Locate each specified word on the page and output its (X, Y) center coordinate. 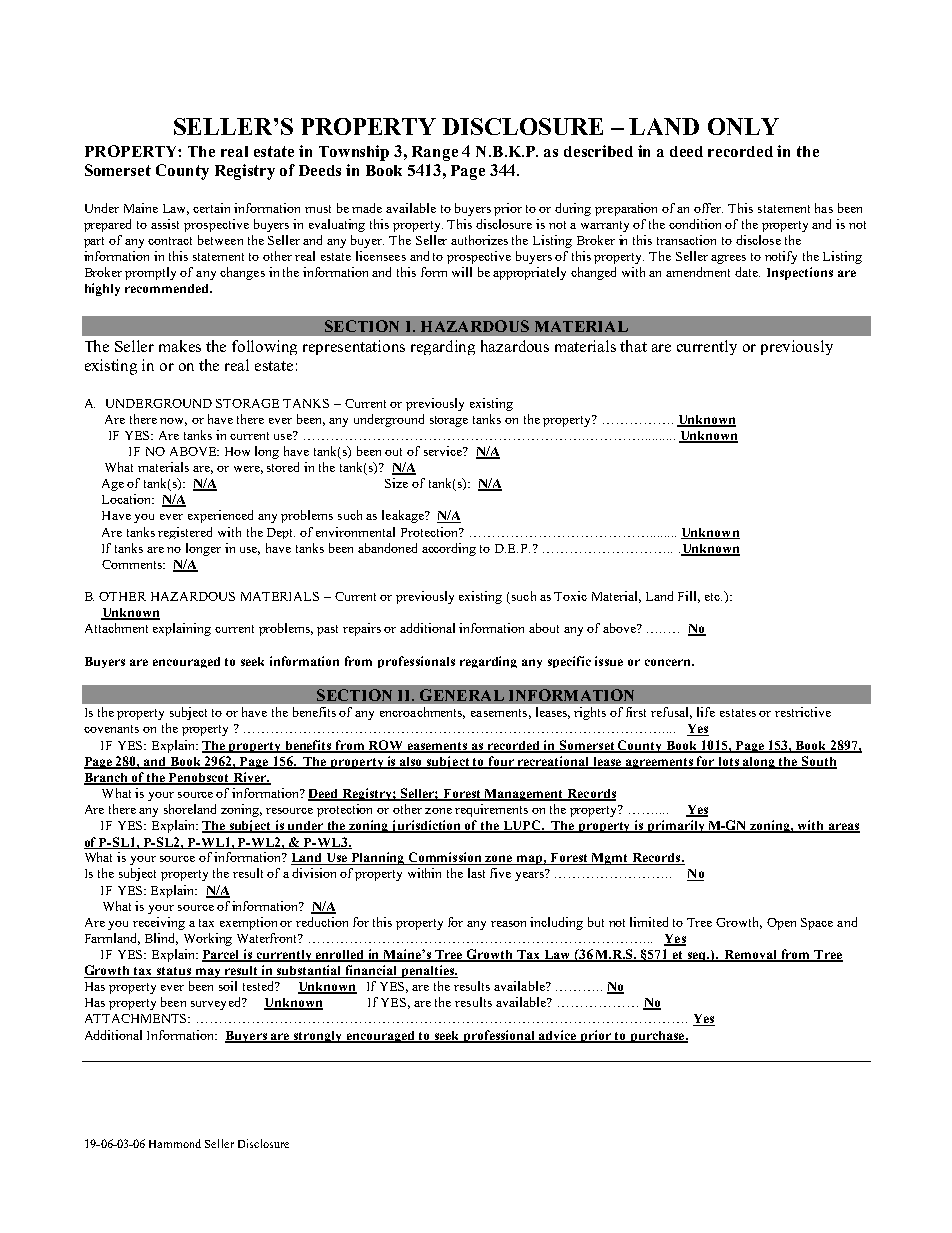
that (633, 346)
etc (713, 597)
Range (435, 153)
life (706, 712)
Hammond (175, 1143)
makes (180, 346)
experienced (220, 516)
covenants (111, 729)
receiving (159, 923)
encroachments (422, 713)
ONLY (743, 126)
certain (211, 208)
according (449, 549)
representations (354, 347)
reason (508, 924)
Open (781, 924)
